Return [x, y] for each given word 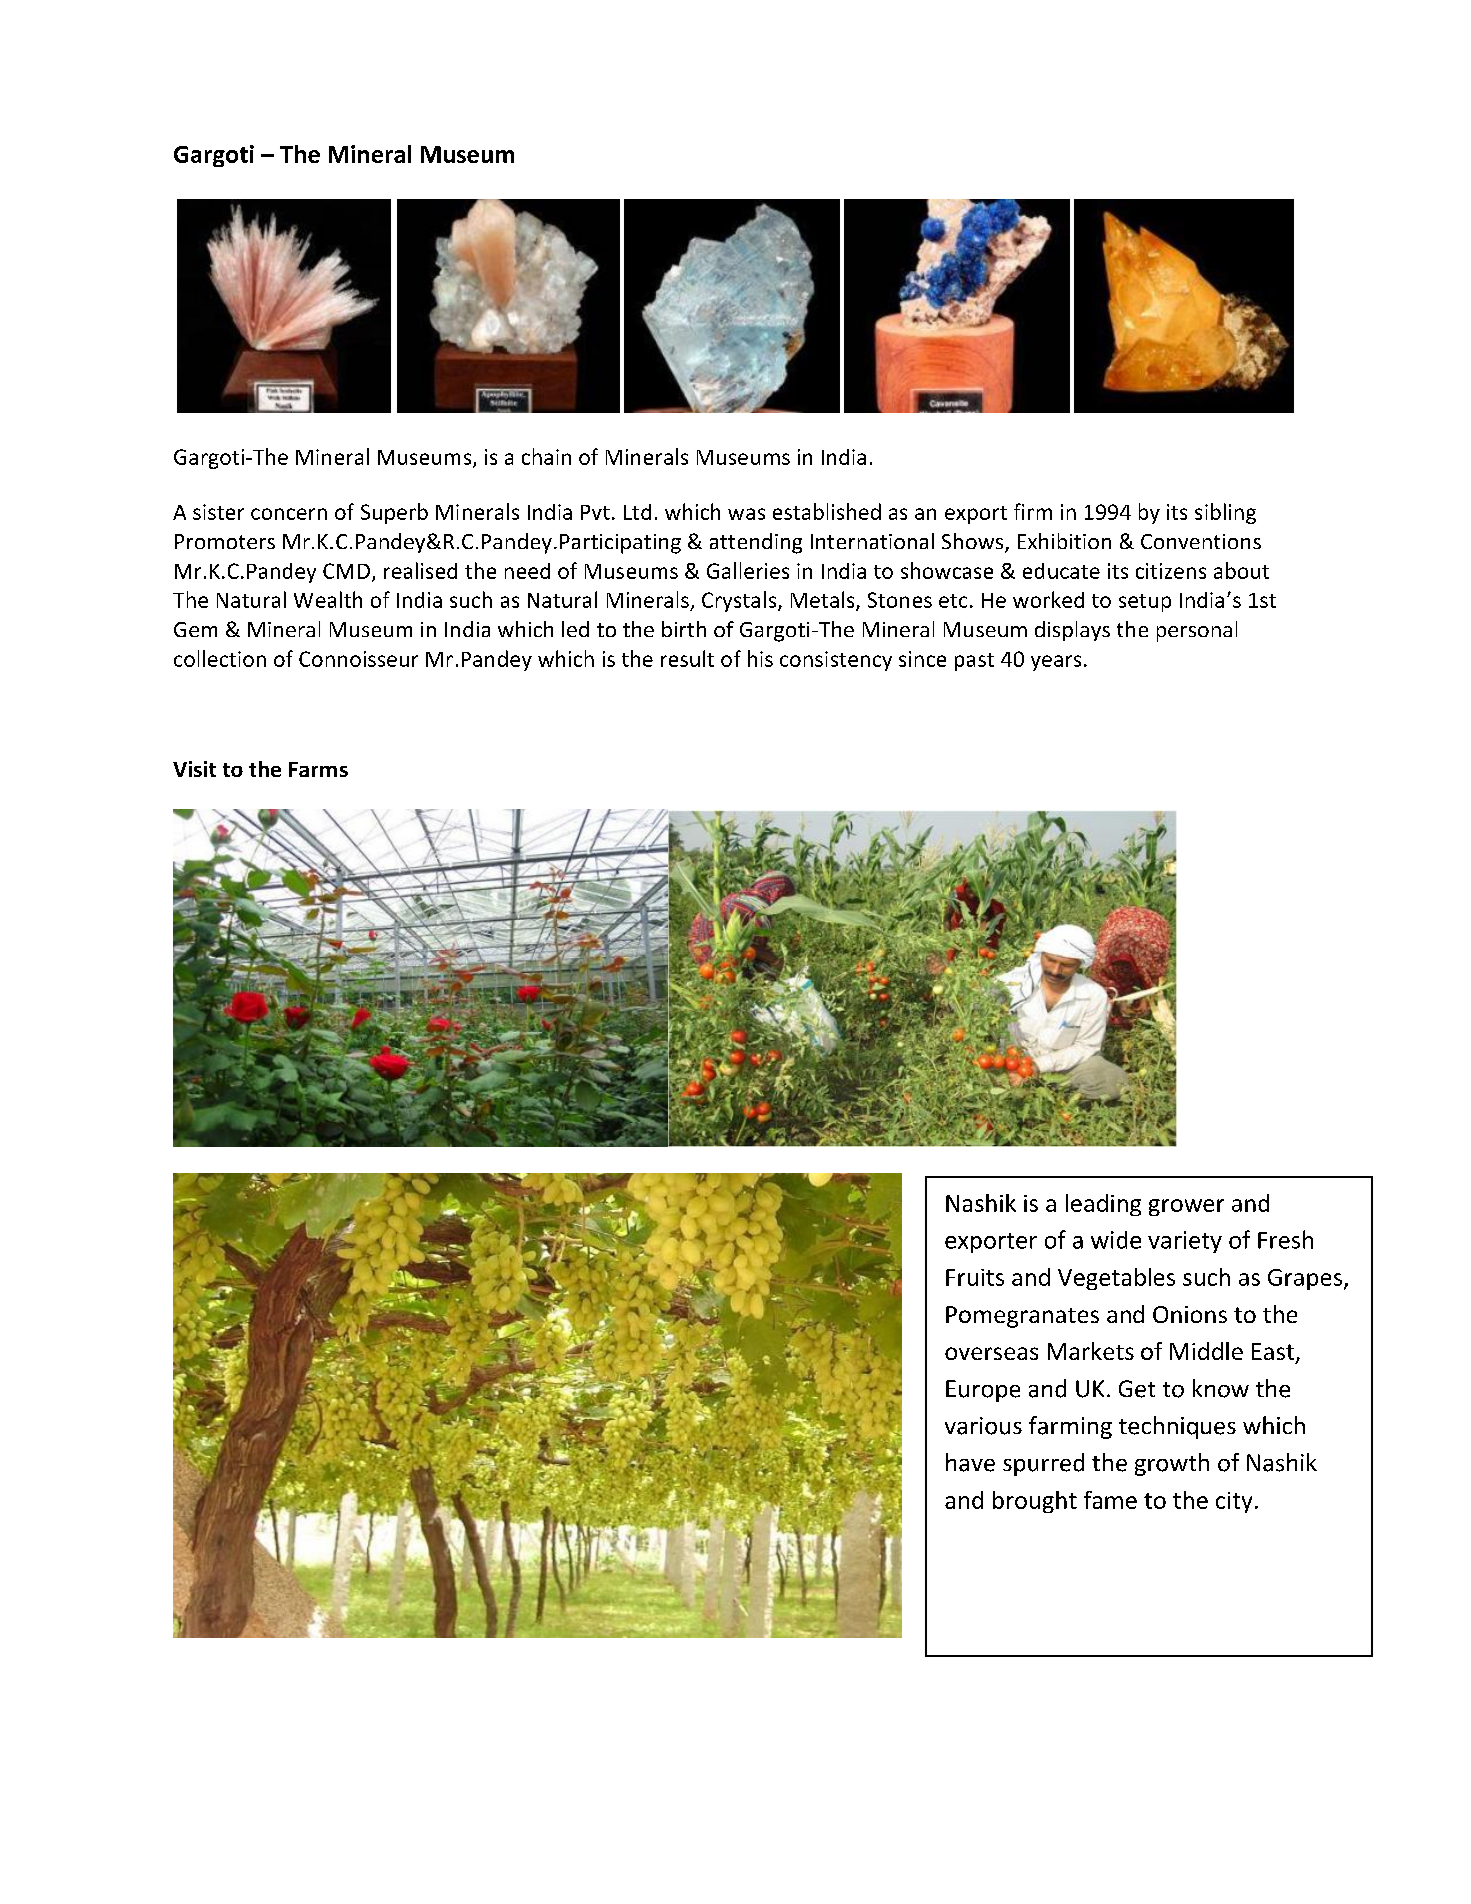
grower [1186, 1207]
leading [1103, 1205]
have [970, 1462]
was [746, 514]
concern [289, 514]
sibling [1225, 513]
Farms [318, 769]
